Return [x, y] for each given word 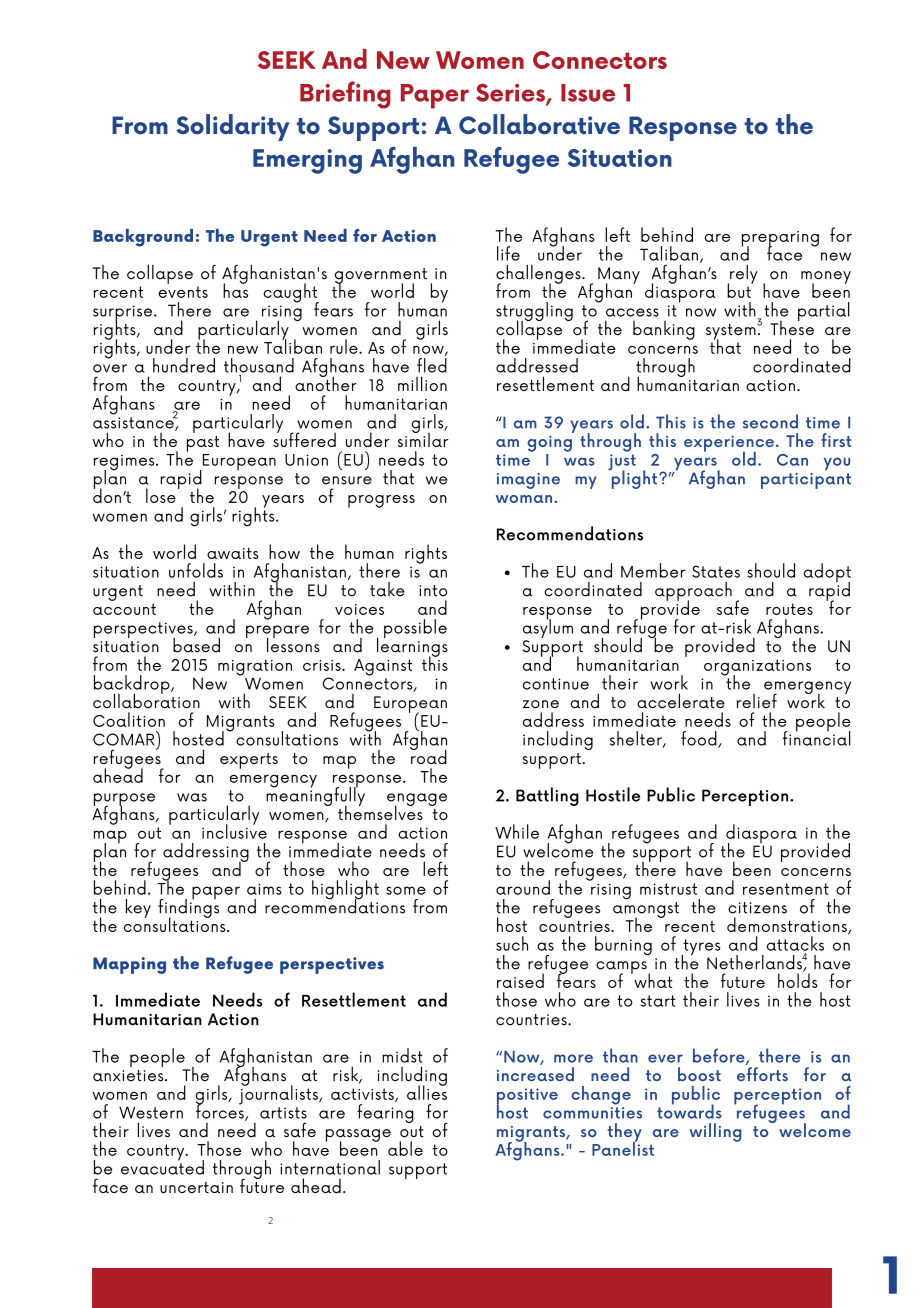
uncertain [196, 1187]
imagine [528, 481]
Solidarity [232, 127]
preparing [780, 240]
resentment [786, 889]
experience [729, 444]
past [203, 443]
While [517, 831]
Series [511, 93]
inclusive [234, 830]
